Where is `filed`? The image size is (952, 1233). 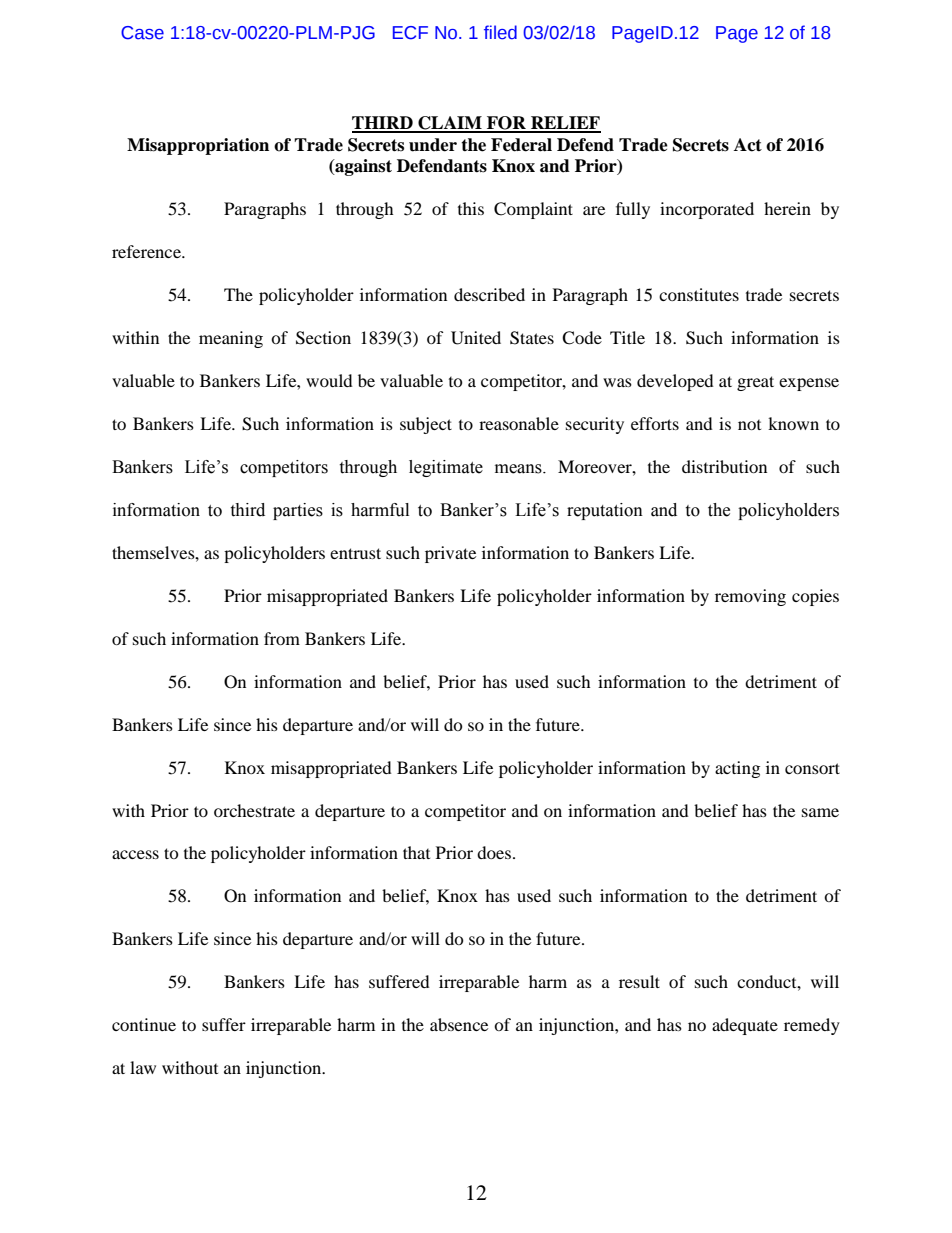 filed is located at coordinates (500, 32).
